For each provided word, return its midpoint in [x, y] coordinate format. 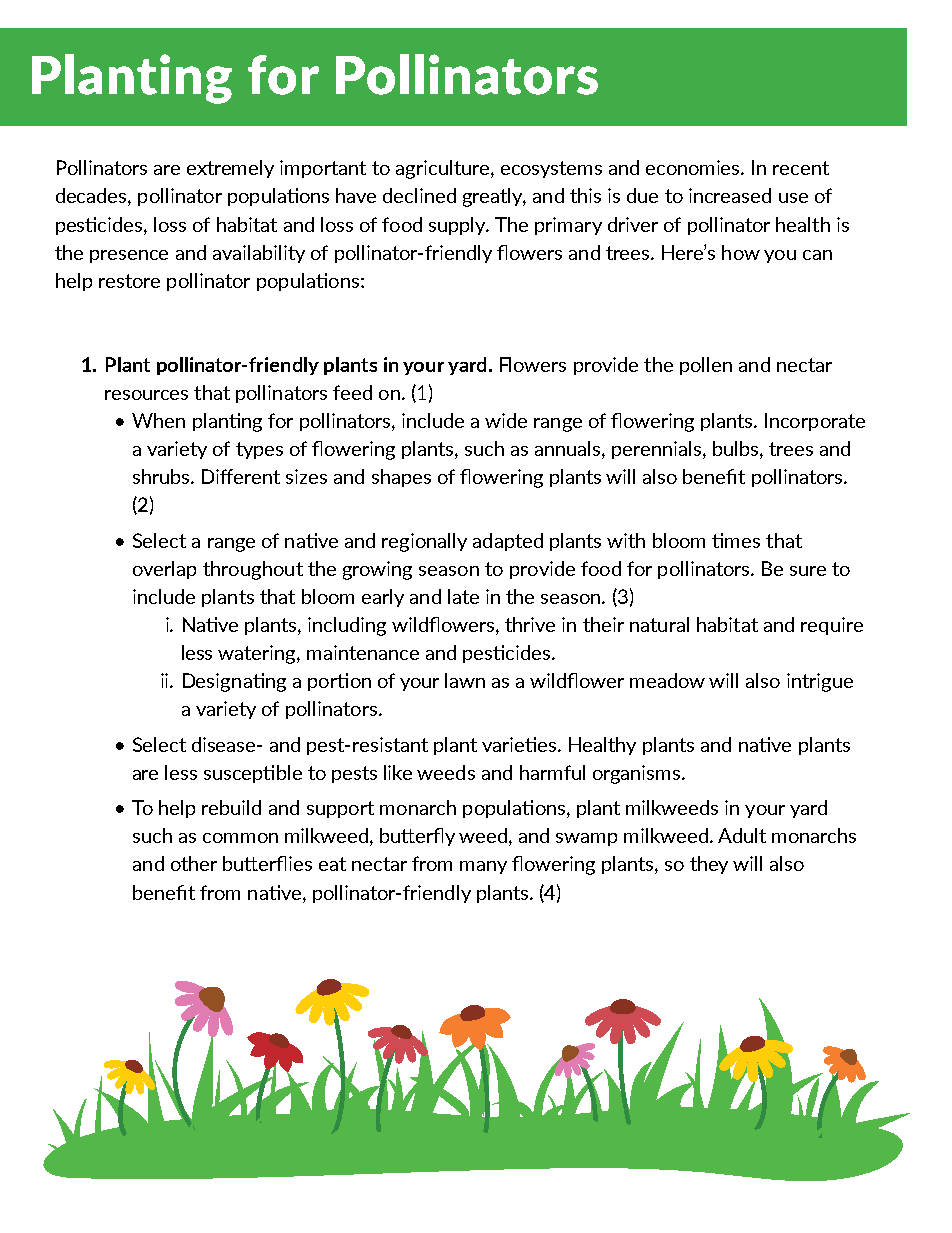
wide [506, 420]
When [158, 420]
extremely [230, 169]
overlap [164, 570]
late [463, 596]
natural [659, 624]
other [194, 863]
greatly [494, 197]
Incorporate [815, 422]
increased [730, 195]
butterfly [417, 837]
